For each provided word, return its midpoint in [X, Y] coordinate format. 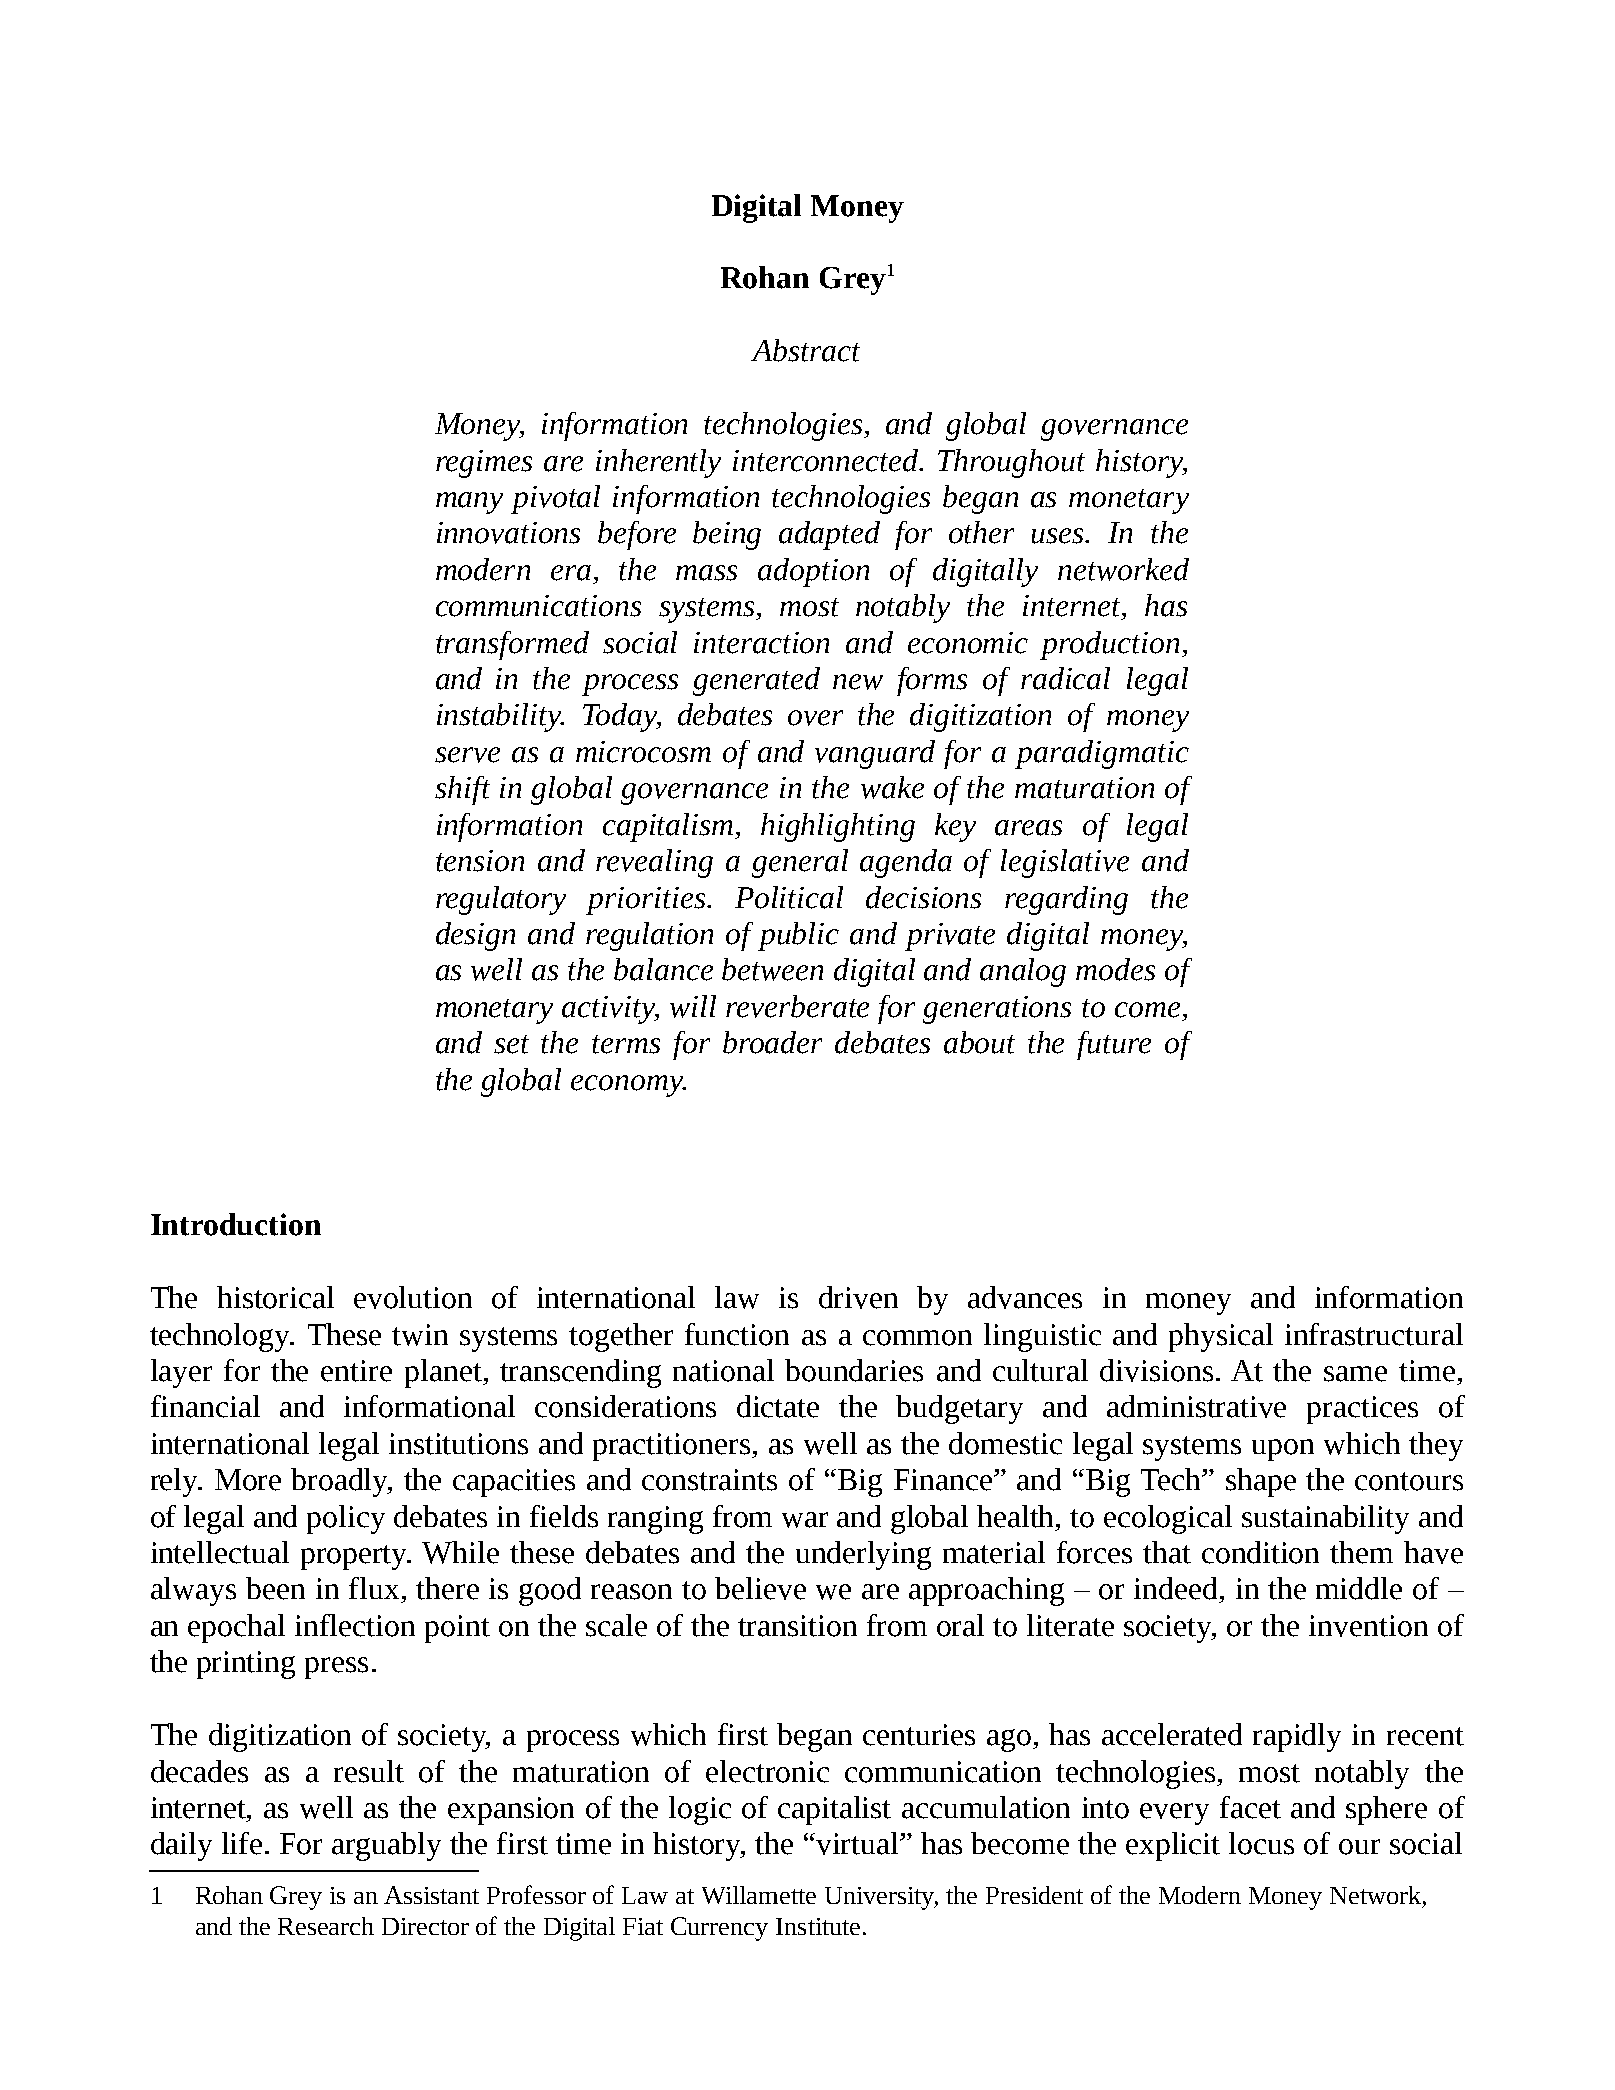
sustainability [1325, 1519]
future [1114, 1045]
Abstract [805, 350]
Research [326, 1926]
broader [772, 1042]
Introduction [236, 1224]
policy [346, 1519]
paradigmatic [1102, 754]
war [805, 1520]
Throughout [1011, 463]
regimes [484, 464]
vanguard [875, 754]
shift [462, 790]
